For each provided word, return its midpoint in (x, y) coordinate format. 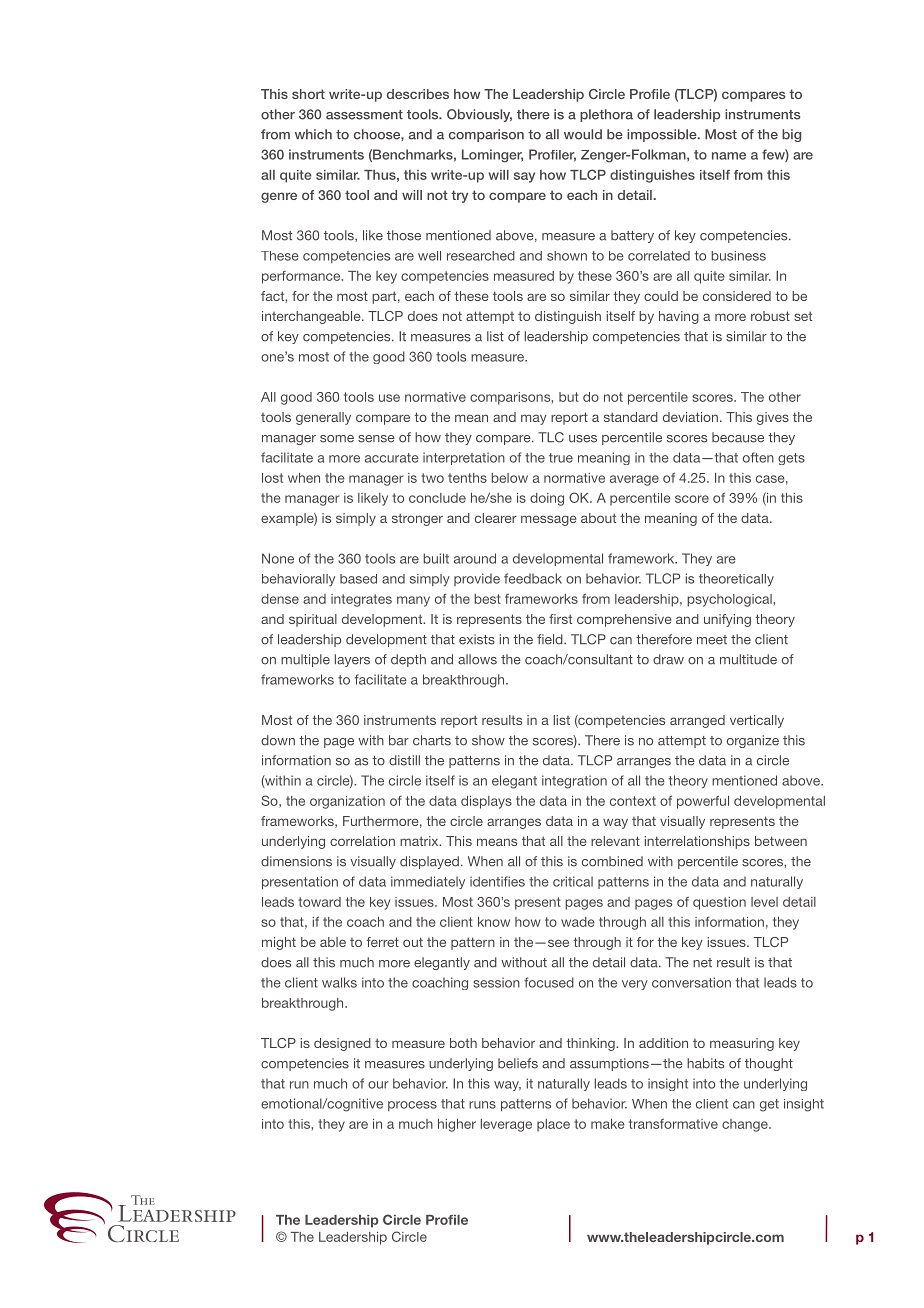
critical (573, 881)
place (553, 1125)
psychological (729, 600)
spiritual (313, 620)
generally (323, 418)
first (560, 619)
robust (770, 316)
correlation (362, 841)
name (729, 156)
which (313, 134)
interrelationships (697, 842)
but (569, 397)
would (583, 134)
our (378, 1085)
